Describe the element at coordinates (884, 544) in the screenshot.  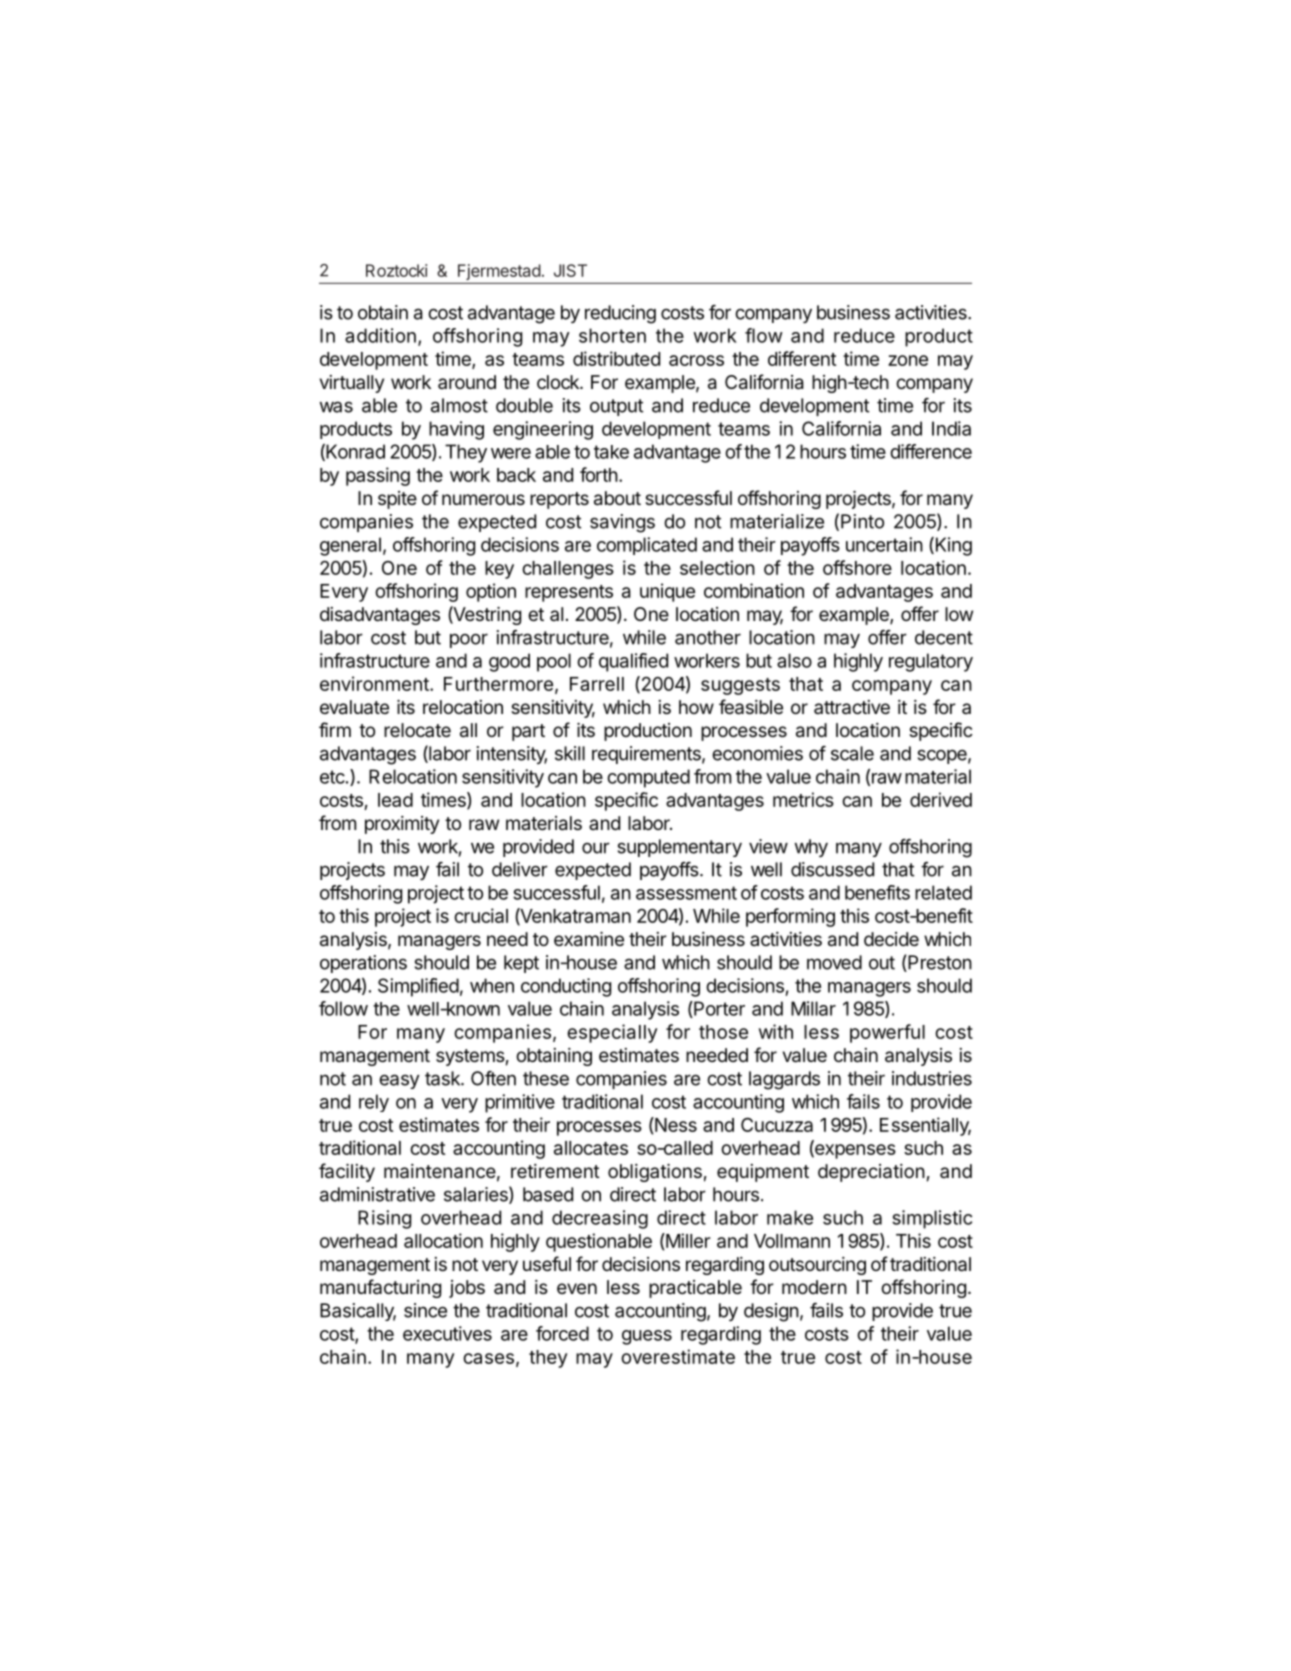
I see `uncertain` at that location.
